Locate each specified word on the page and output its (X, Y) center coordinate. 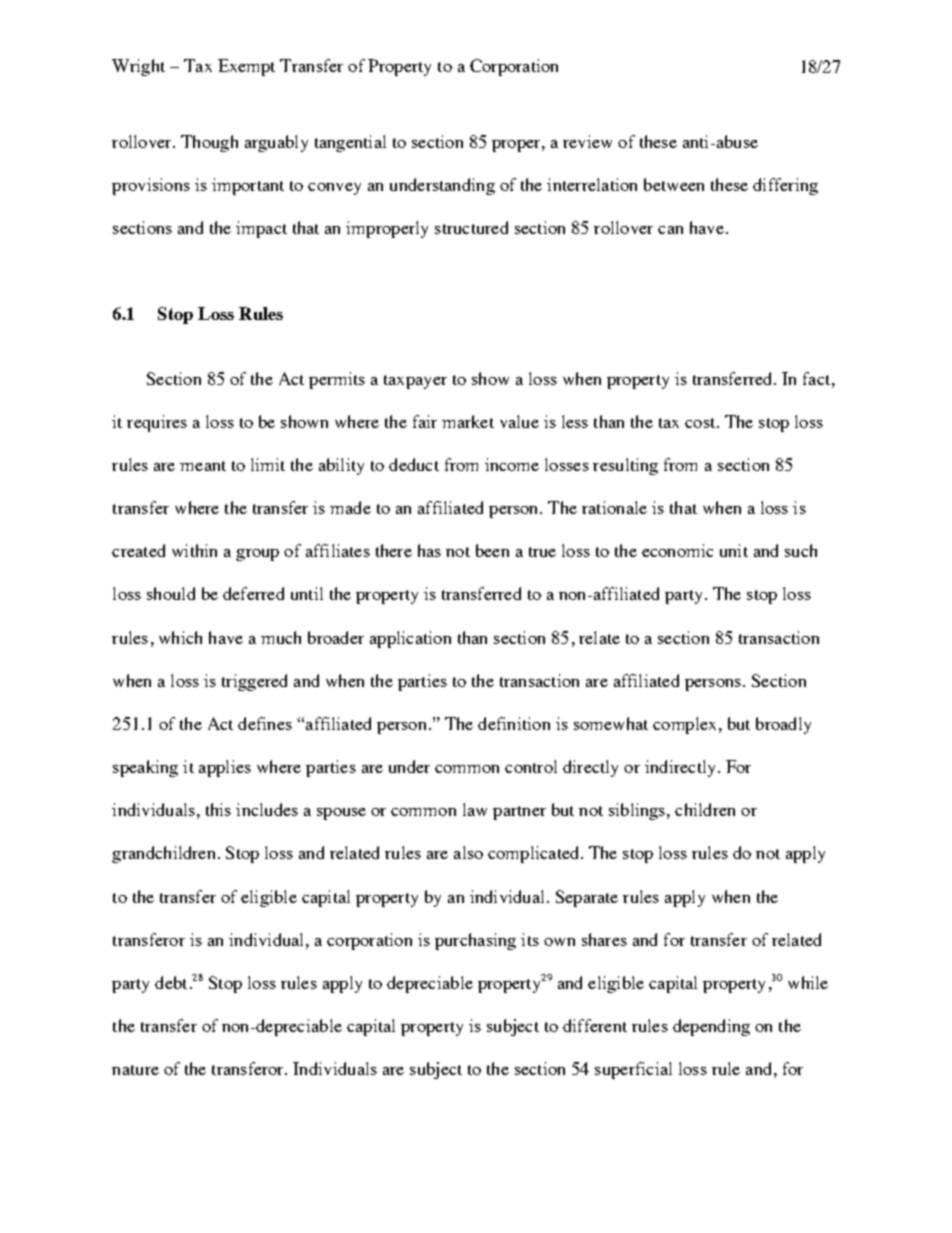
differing (785, 186)
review (587, 141)
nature (135, 1070)
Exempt (246, 67)
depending (711, 1027)
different (595, 1025)
